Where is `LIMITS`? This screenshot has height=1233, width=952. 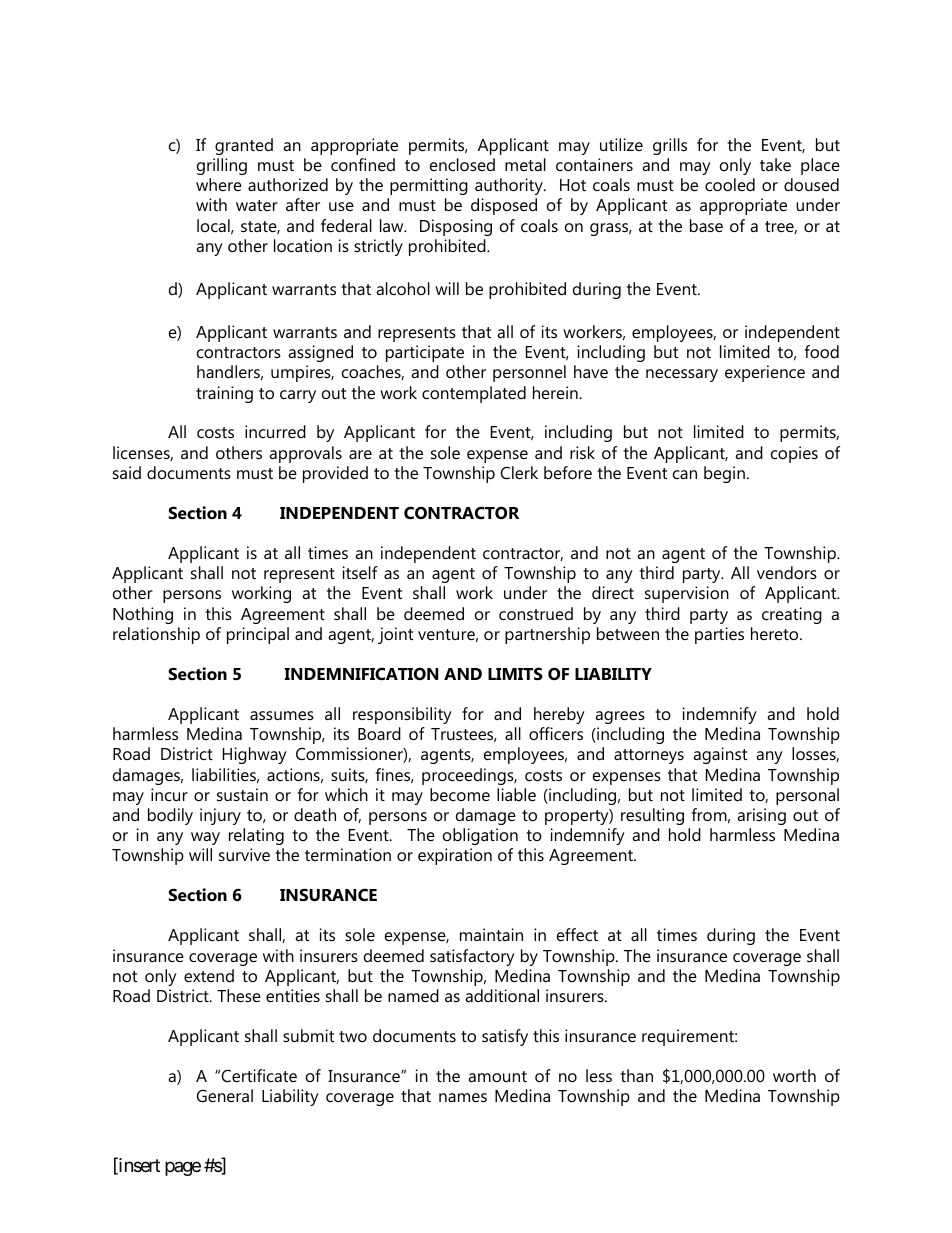
LIMITS is located at coordinates (515, 673).
